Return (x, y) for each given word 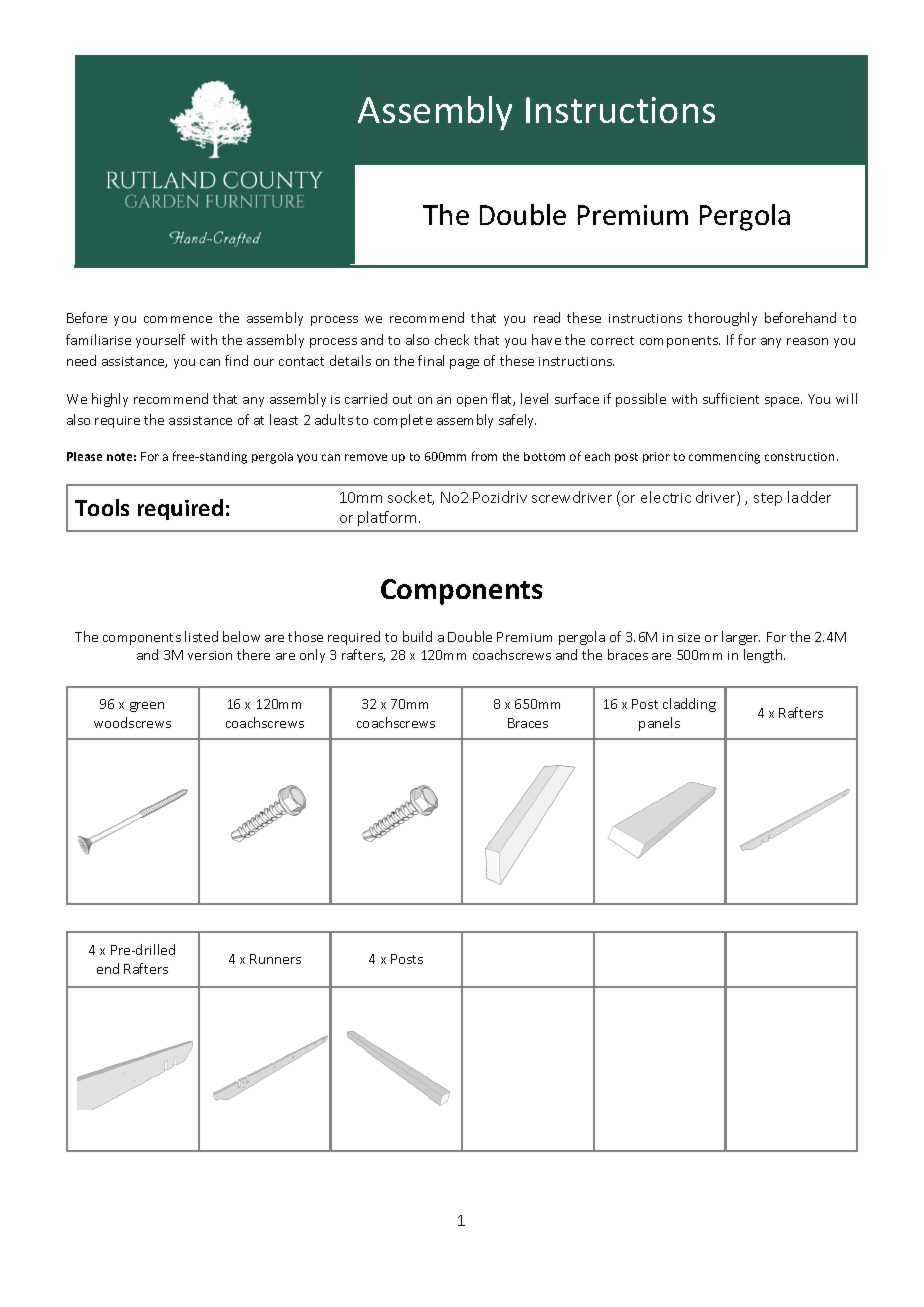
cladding (689, 705)
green (147, 707)
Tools (102, 507)
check (452, 339)
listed (201, 636)
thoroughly (722, 319)
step (768, 499)
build (417, 636)
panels (659, 724)
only (312, 656)
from (484, 456)
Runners (275, 959)
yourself (160, 341)
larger (741, 638)
